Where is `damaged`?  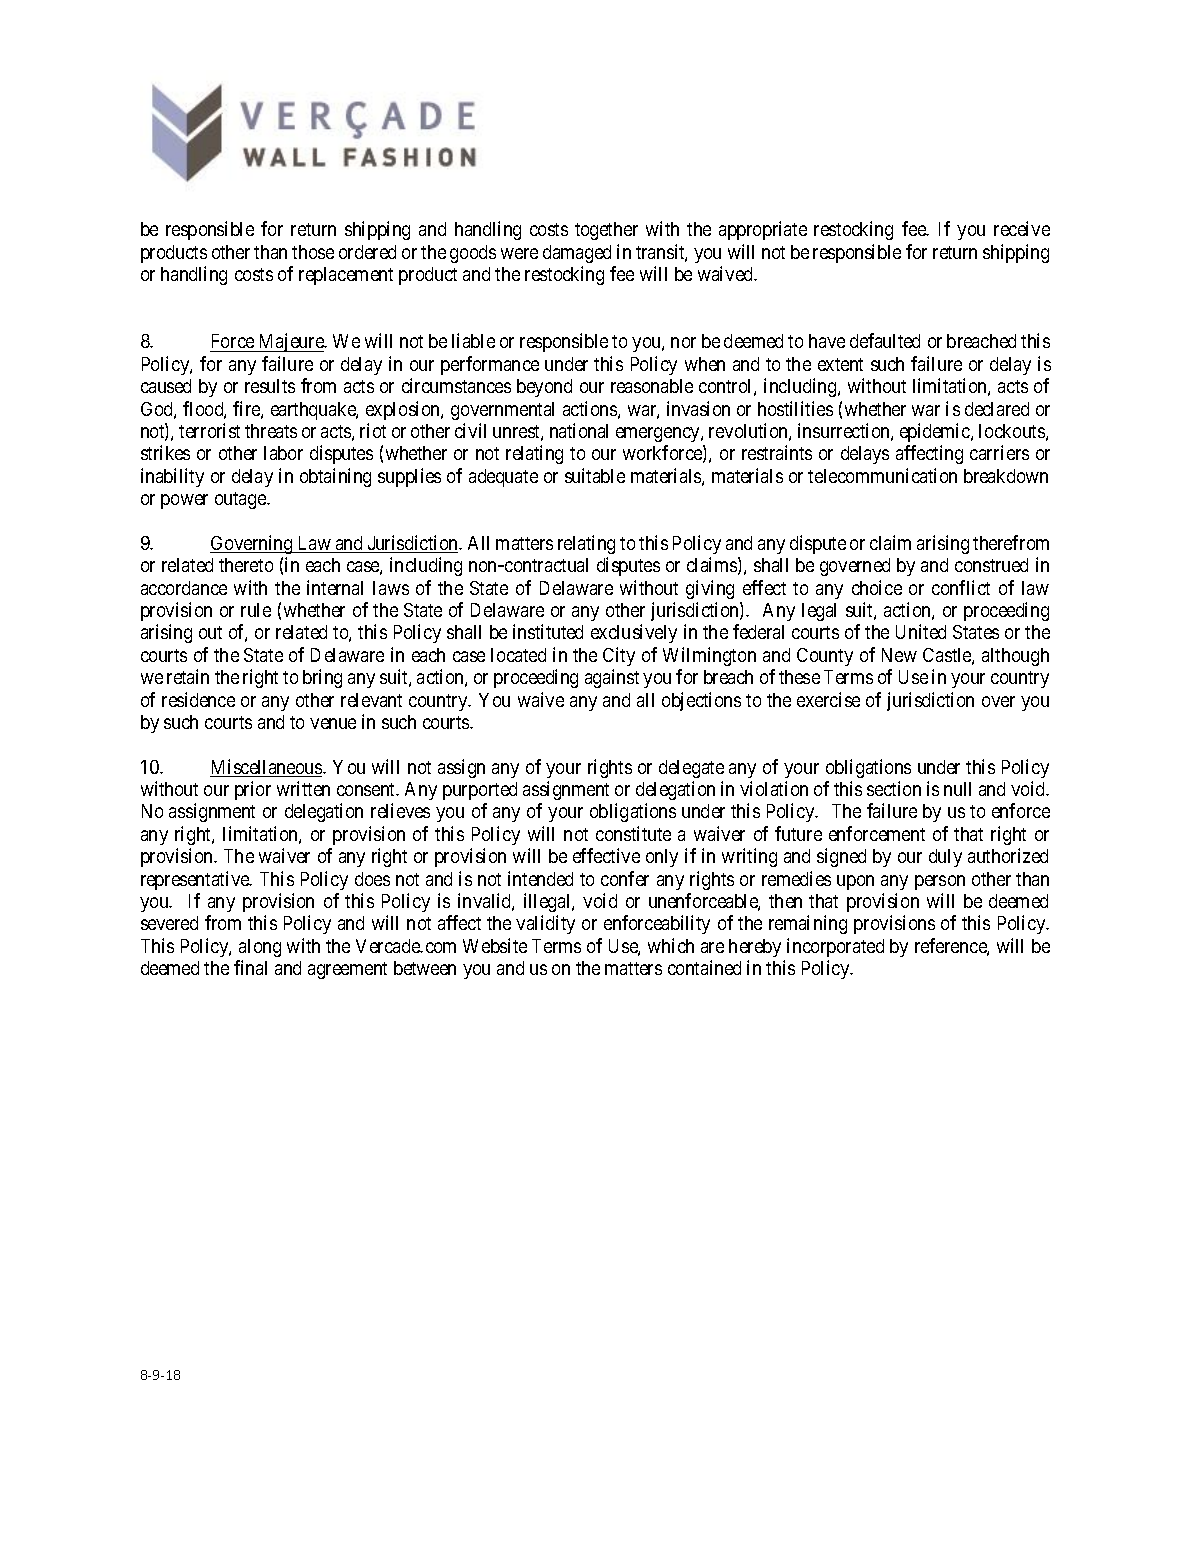 damaged is located at coordinates (577, 254).
